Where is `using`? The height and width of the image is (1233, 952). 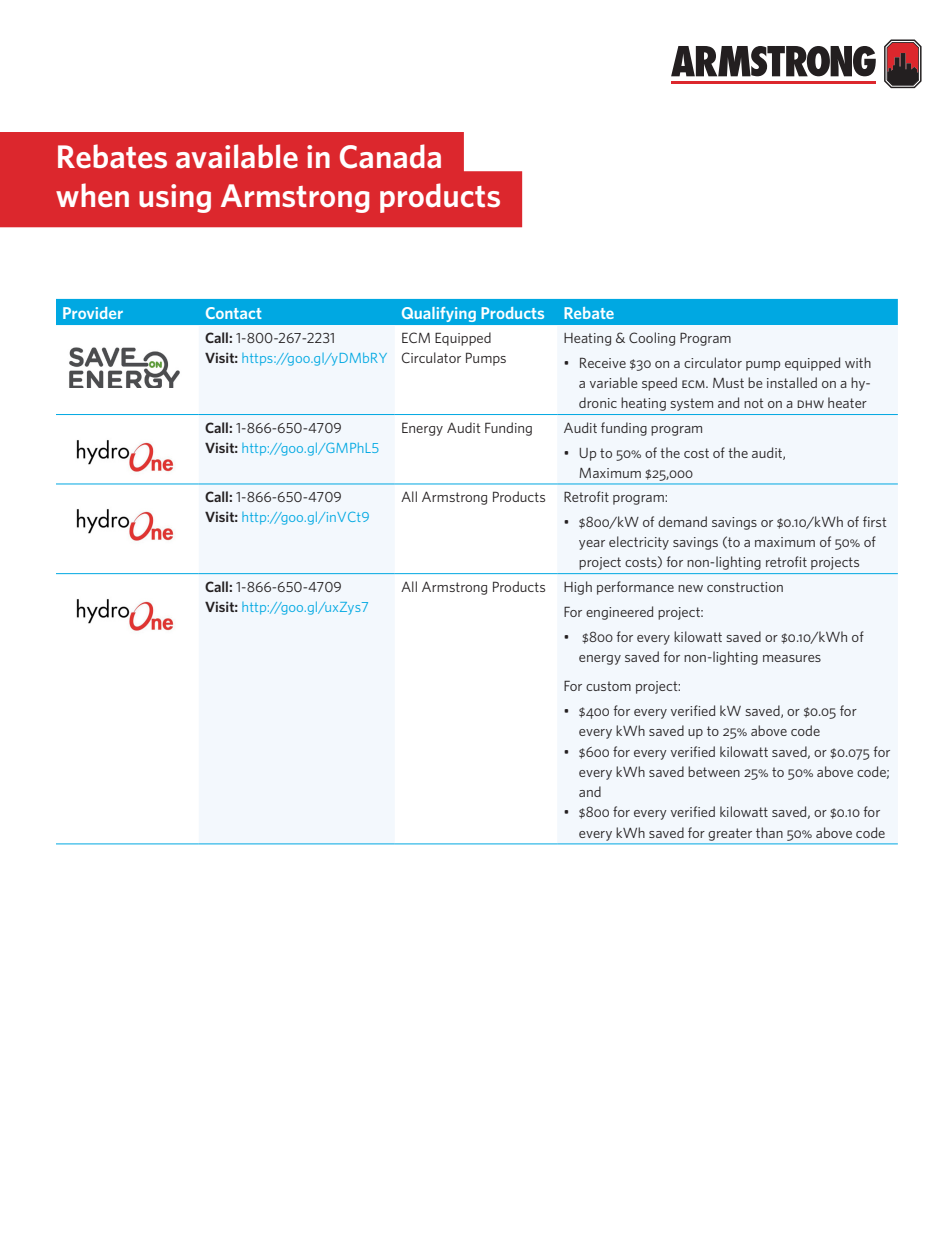 using is located at coordinates (175, 198).
